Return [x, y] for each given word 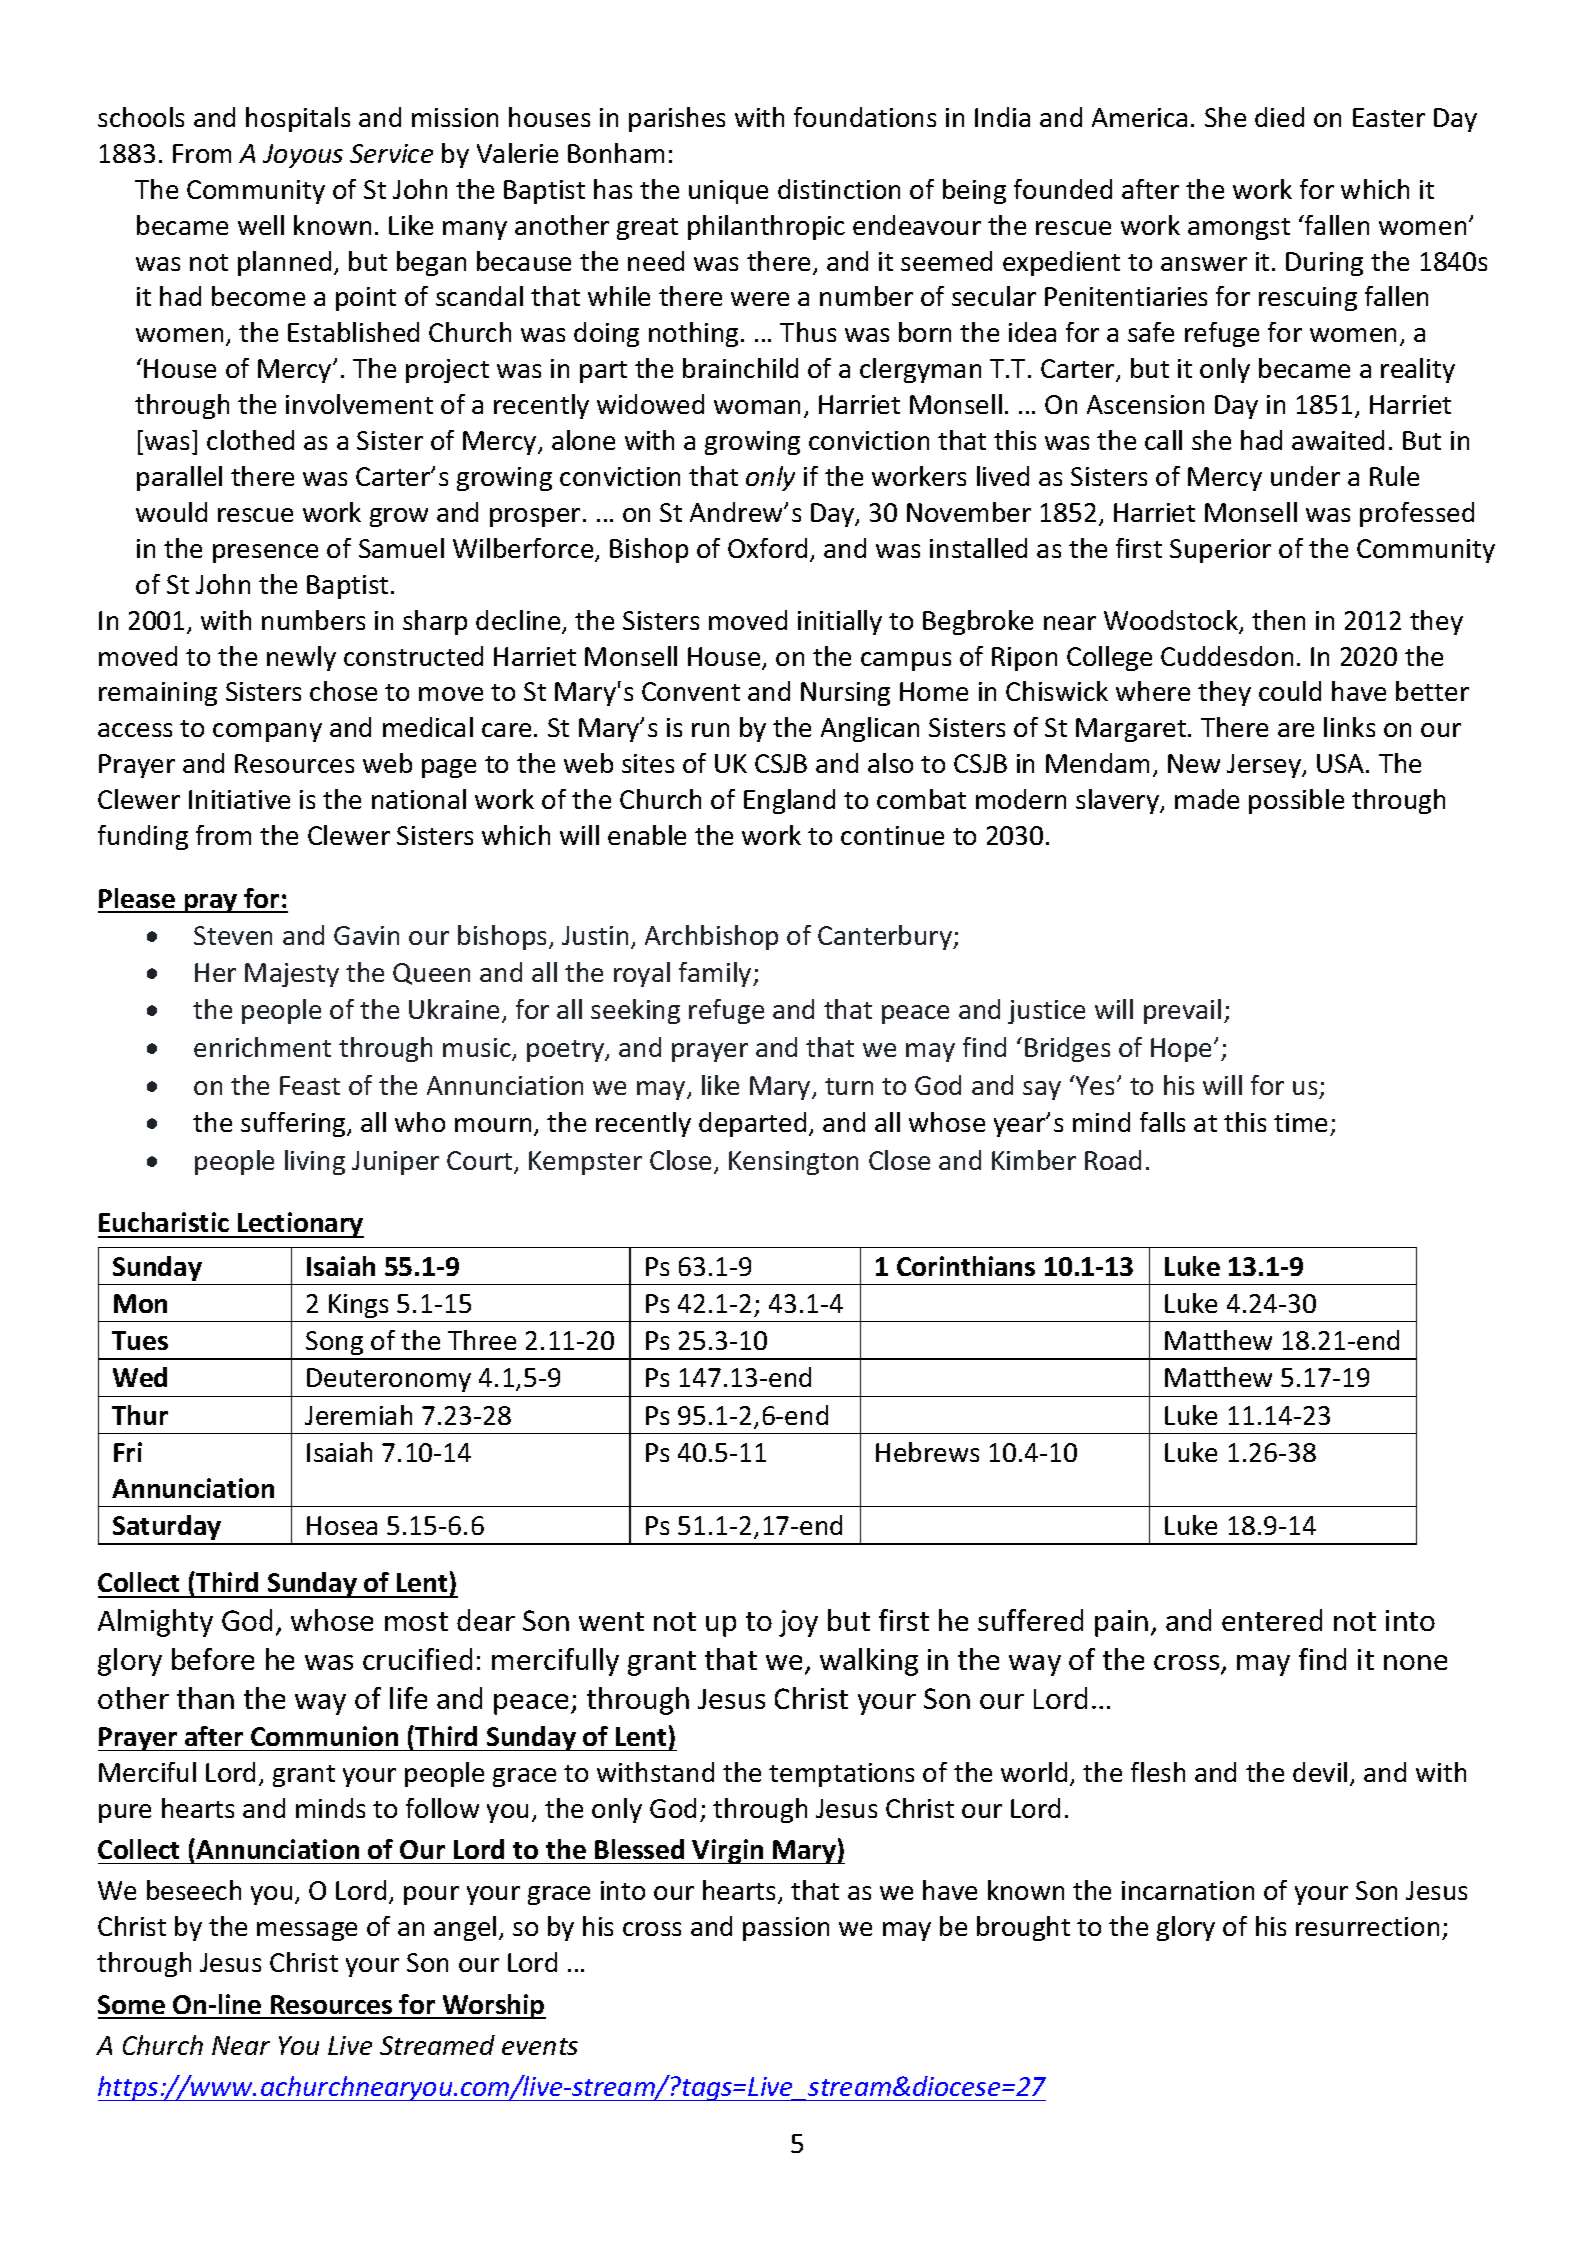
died [1279, 117]
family [716, 974]
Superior [1220, 551]
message [307, 1931]
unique [728, 192]
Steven [233, 935]
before [213, 1659]
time [1302, 1124]
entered [1272, 1620]
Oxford [767, 548]
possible [1296, 801]
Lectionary [300, 1225]
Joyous [303, 156]
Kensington [793, 1163]
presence [265, 553]
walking [869, 1662]
